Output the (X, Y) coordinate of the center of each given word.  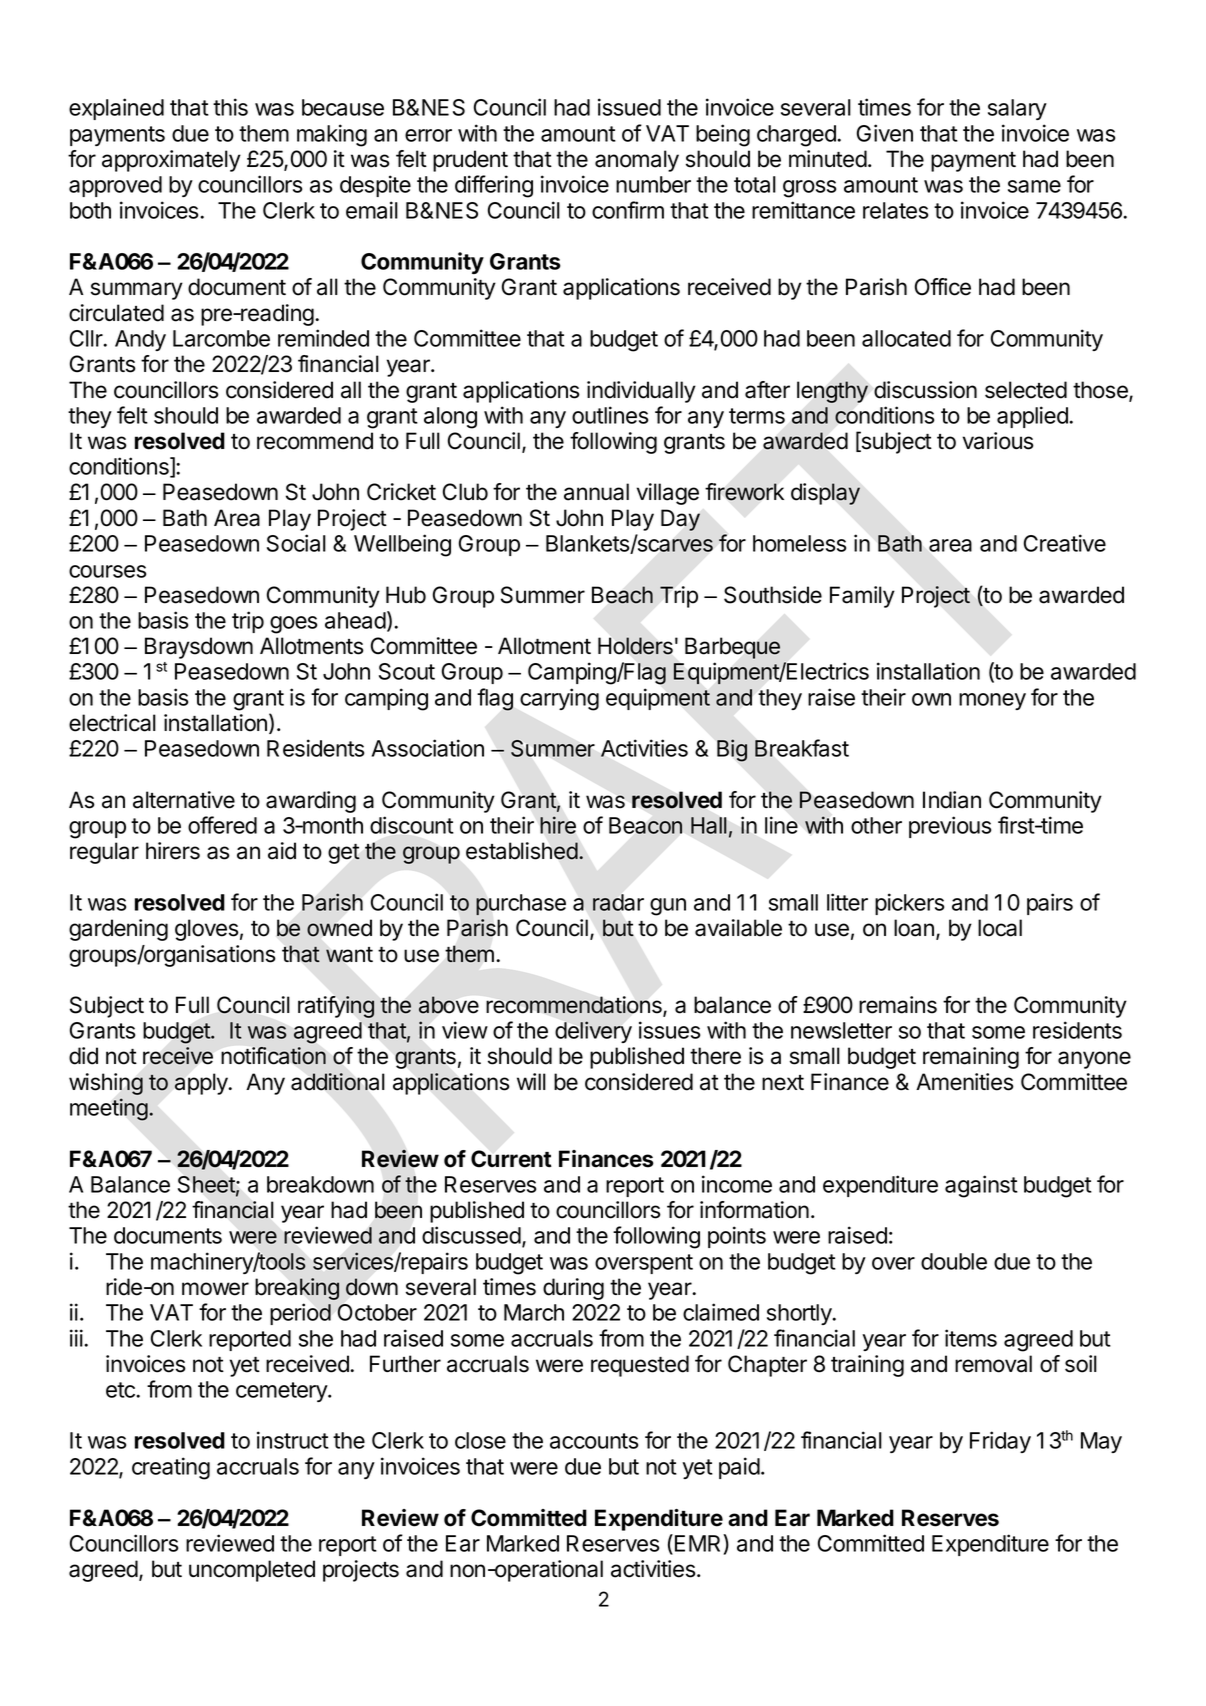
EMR (699, 1543)
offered (222, 825)
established (522, 851)
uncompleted (252, 1571)
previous (950, 827)
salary (1017, 109)
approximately (171, 161)
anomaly (637, 161)
